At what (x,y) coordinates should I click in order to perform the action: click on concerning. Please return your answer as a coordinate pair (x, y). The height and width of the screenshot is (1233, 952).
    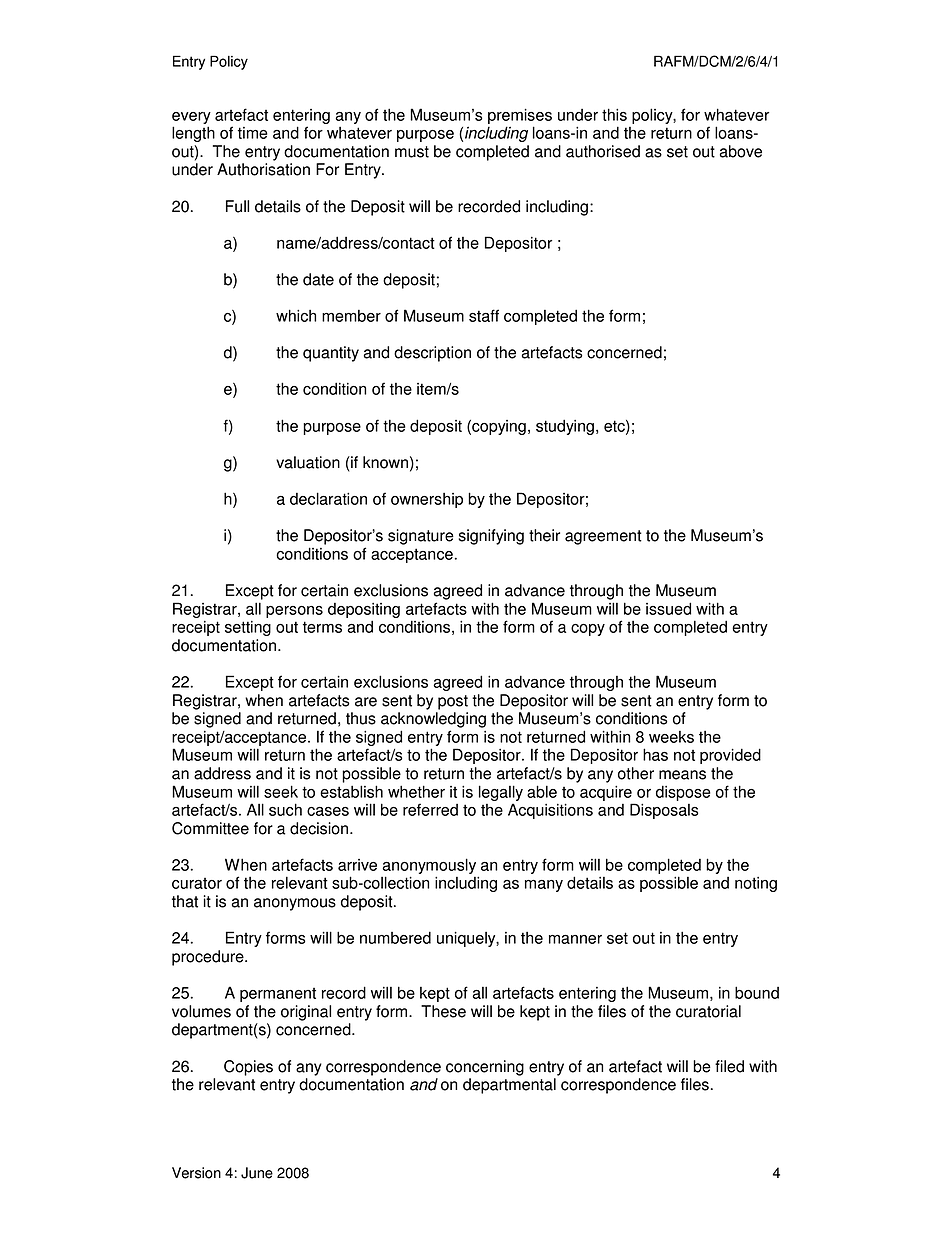
    Looking at the image, I should click on (485, 1068).
